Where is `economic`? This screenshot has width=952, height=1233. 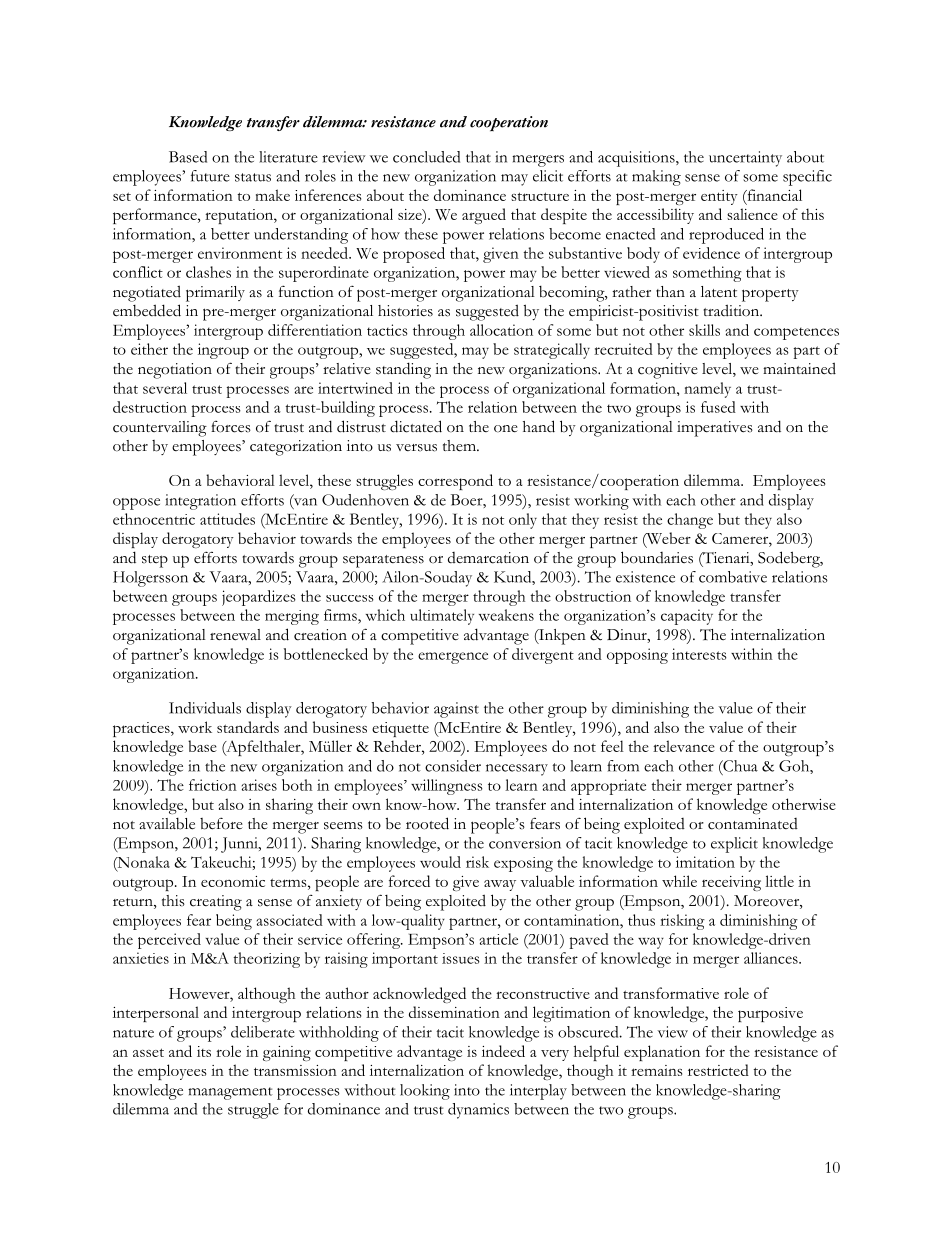 economic is located at coordinates (233, 881).
